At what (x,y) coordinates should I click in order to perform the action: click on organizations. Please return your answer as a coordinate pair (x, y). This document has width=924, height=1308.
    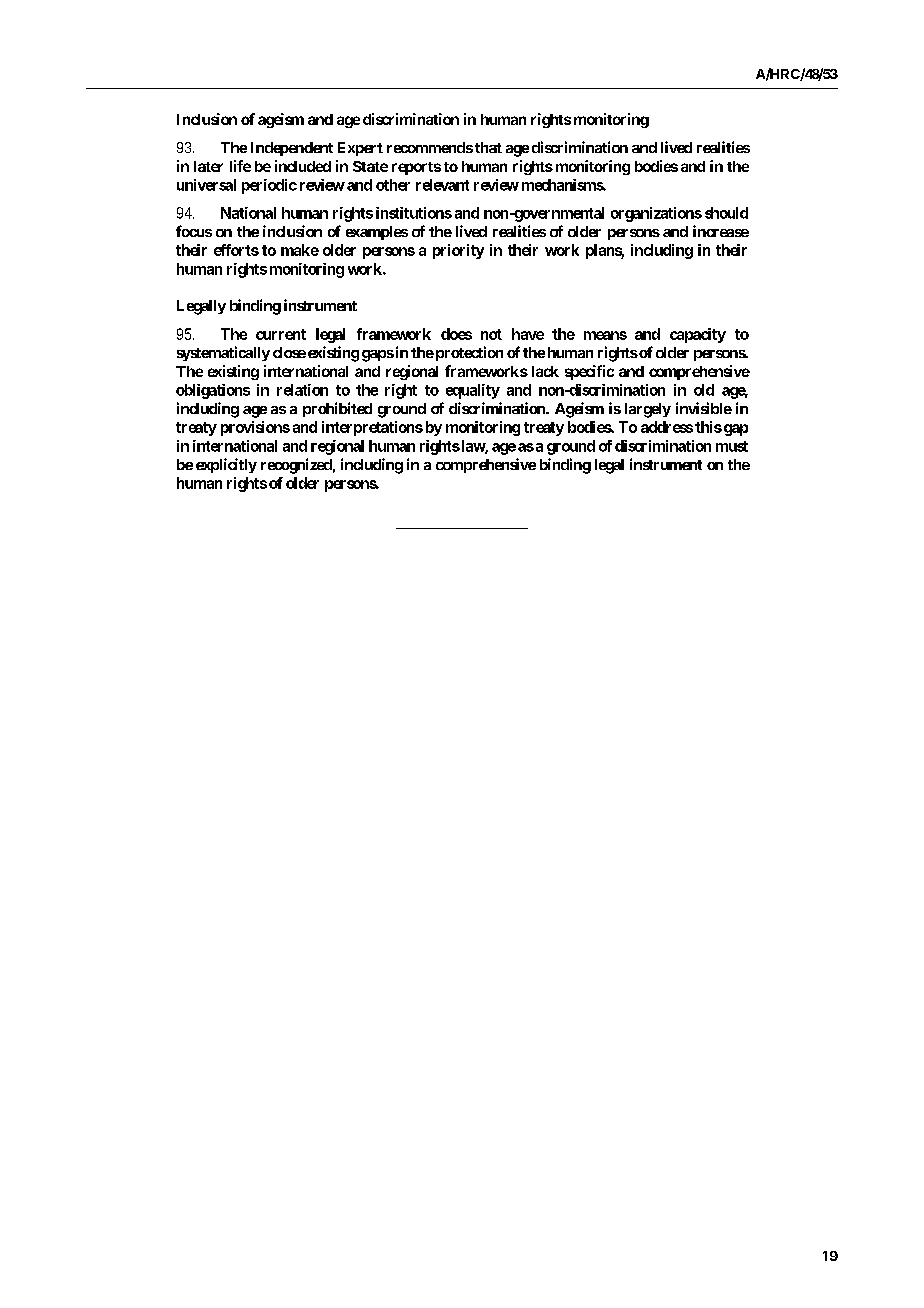
    Looking at the image, I should click on (656, 214).
